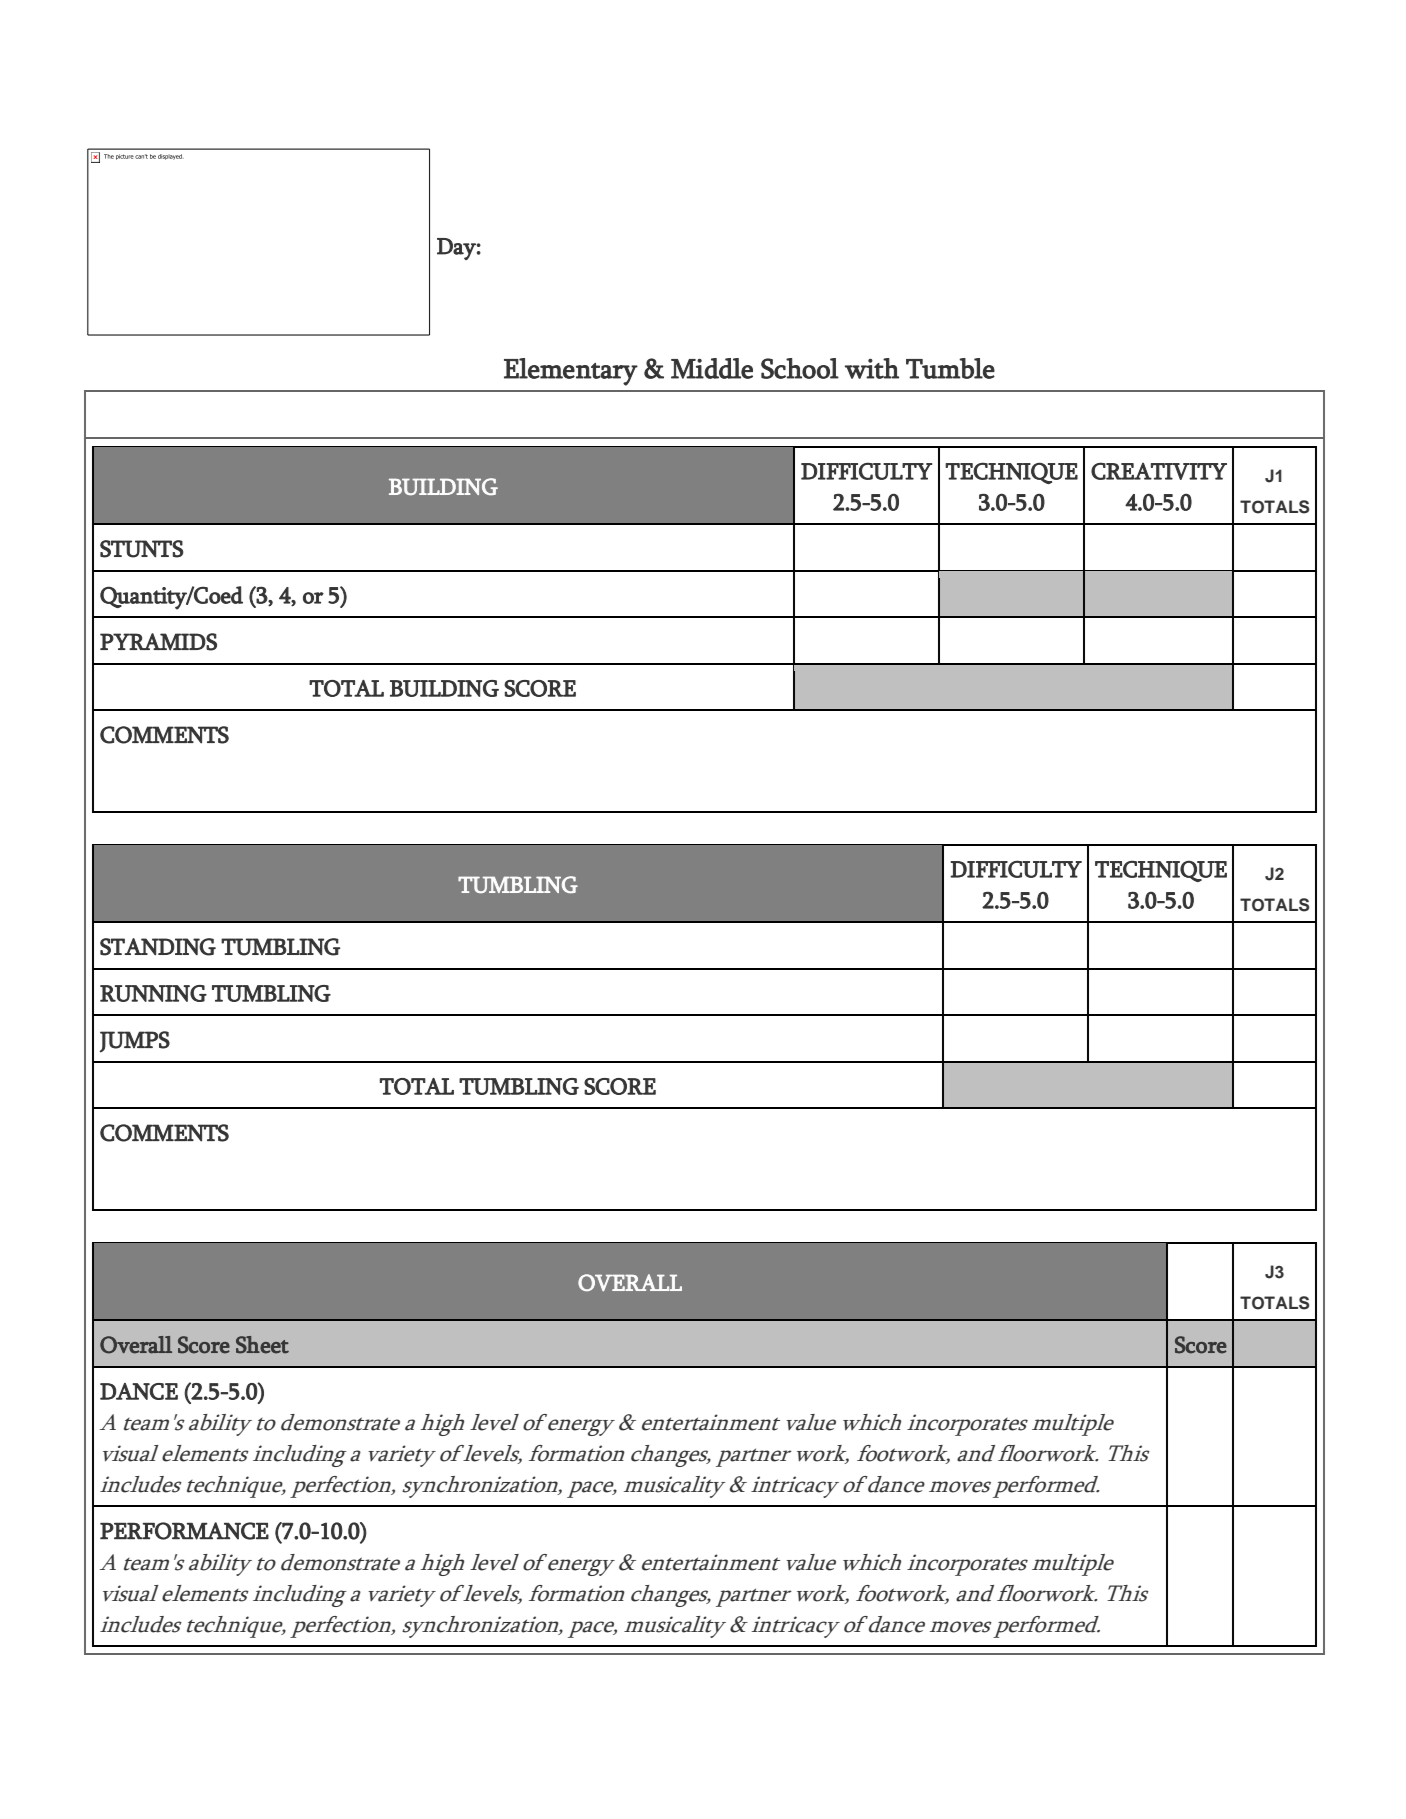  What do you see at coordinates (184, 1531) in the page?
I see `PERFORMANCE` at bounding box center [184, 1531].
